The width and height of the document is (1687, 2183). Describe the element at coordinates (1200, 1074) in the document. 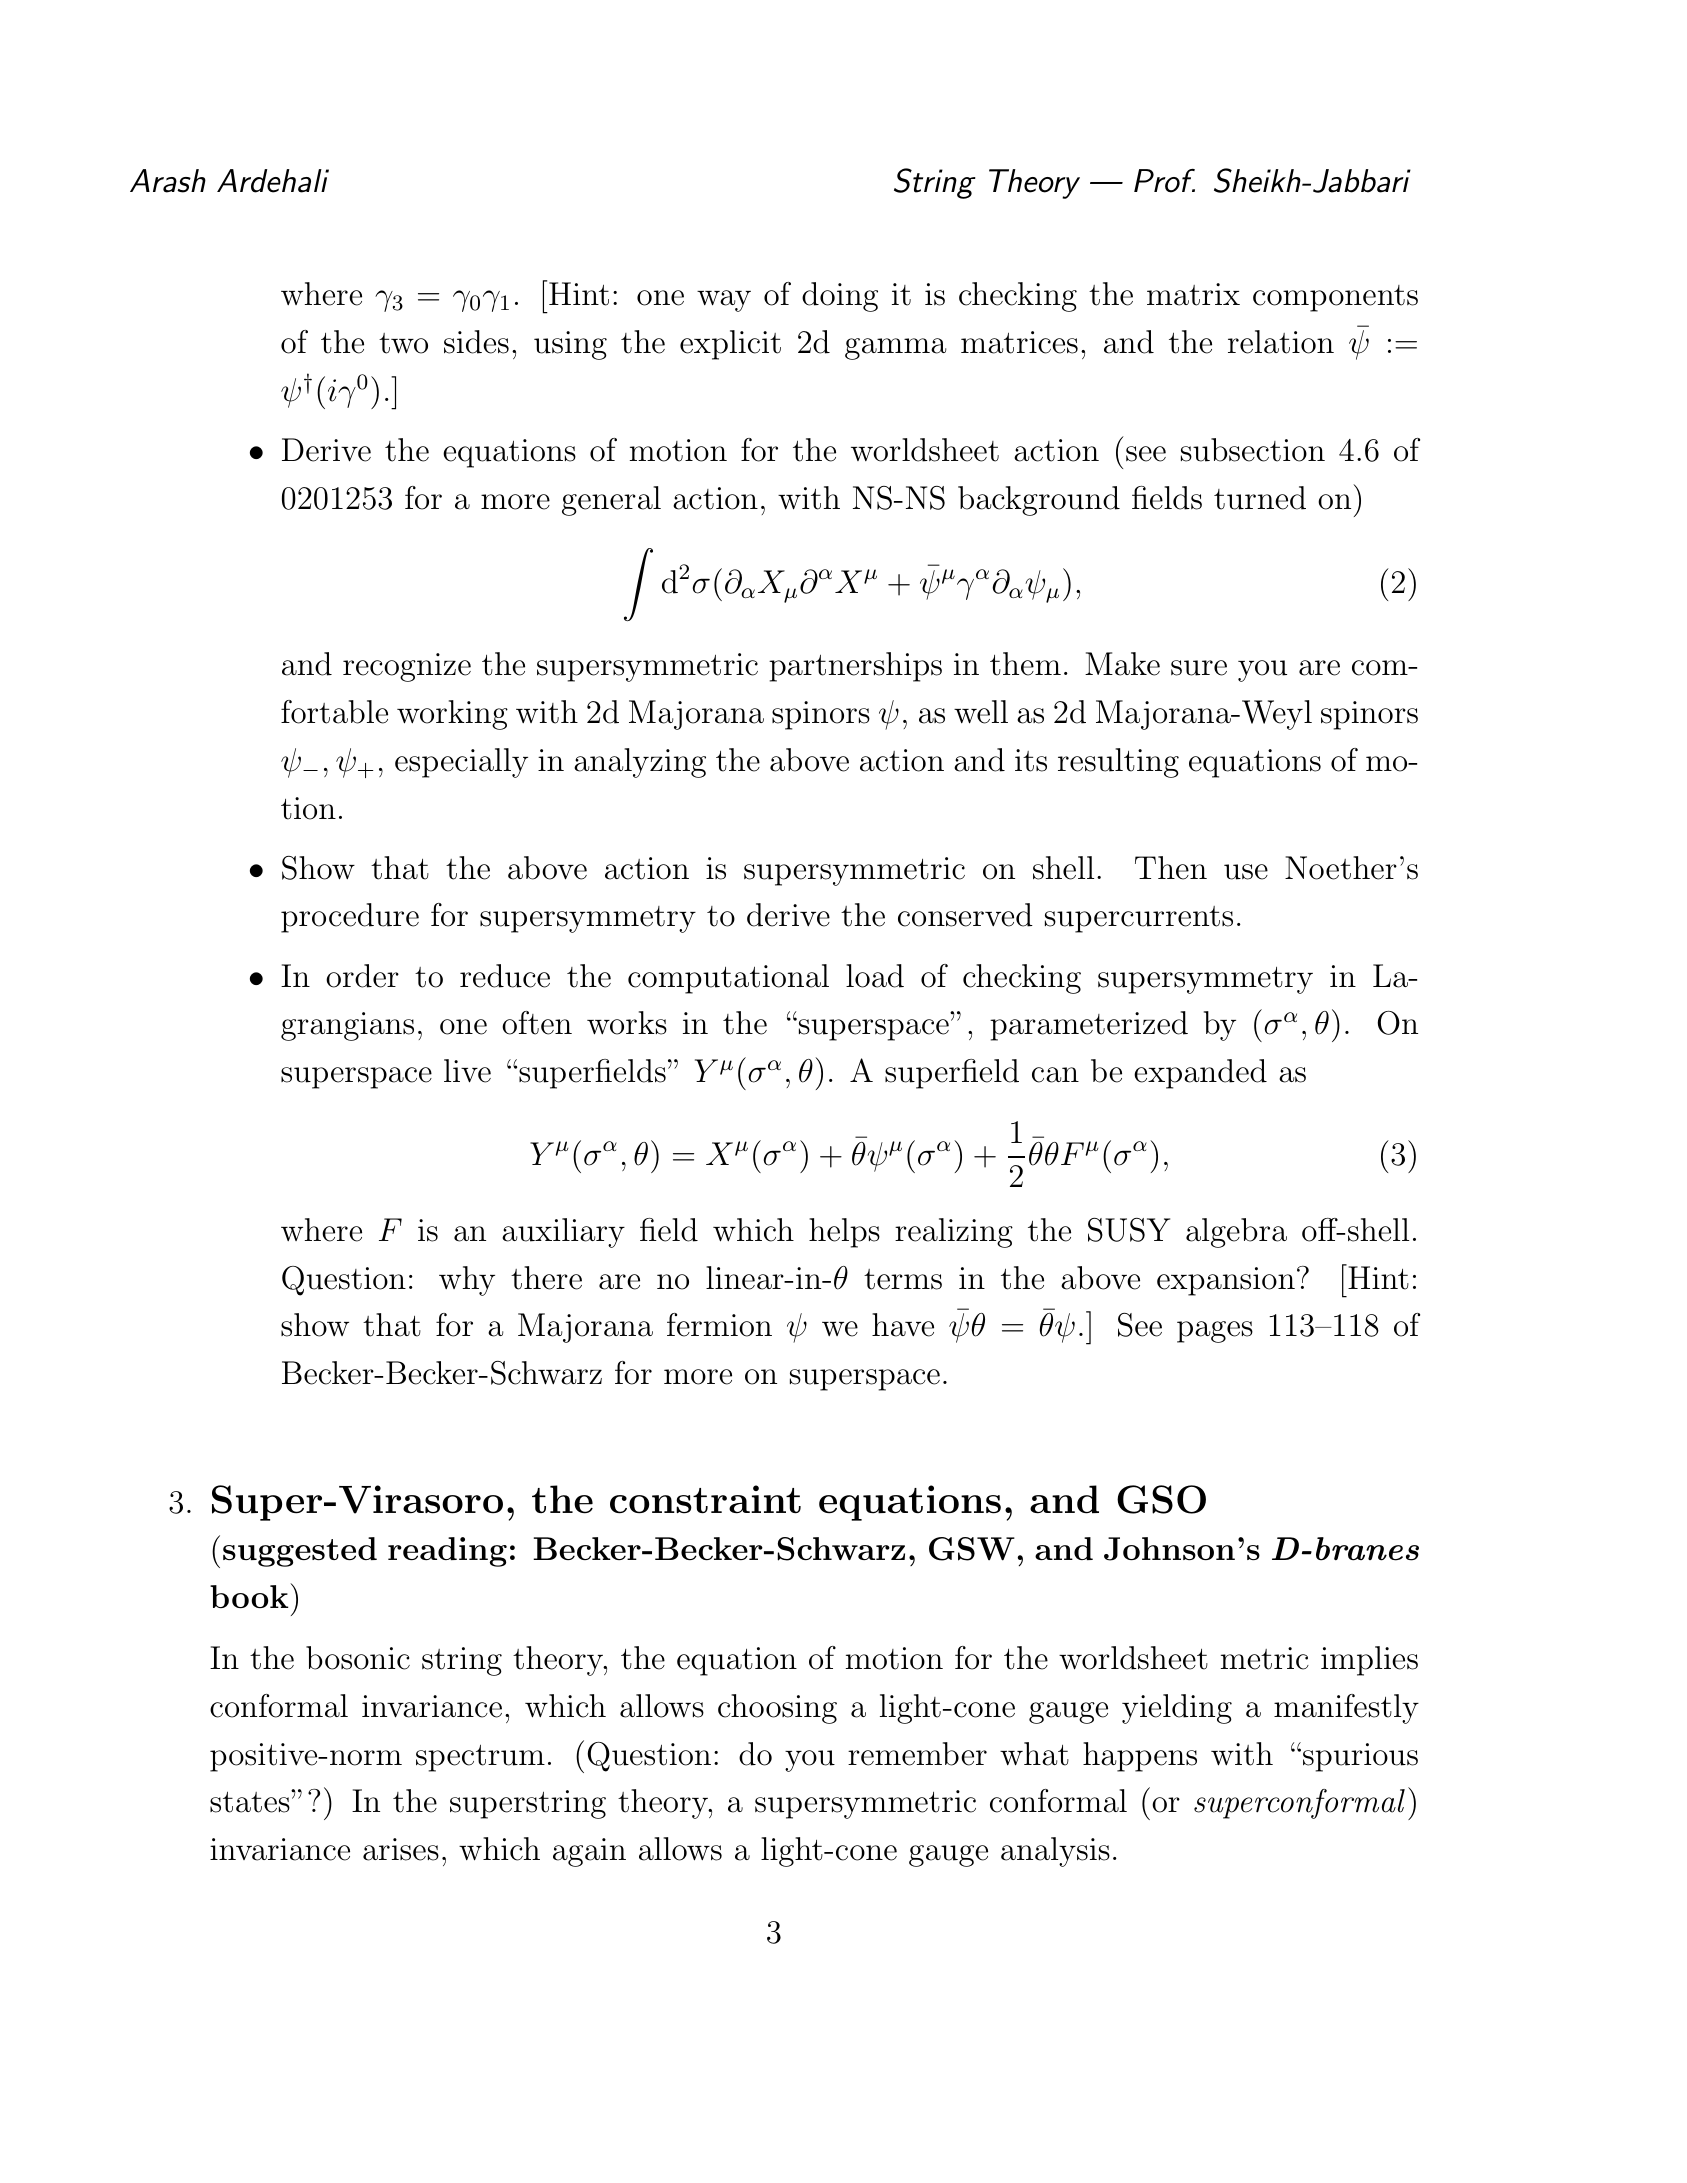

I see `expanded` at that location.
